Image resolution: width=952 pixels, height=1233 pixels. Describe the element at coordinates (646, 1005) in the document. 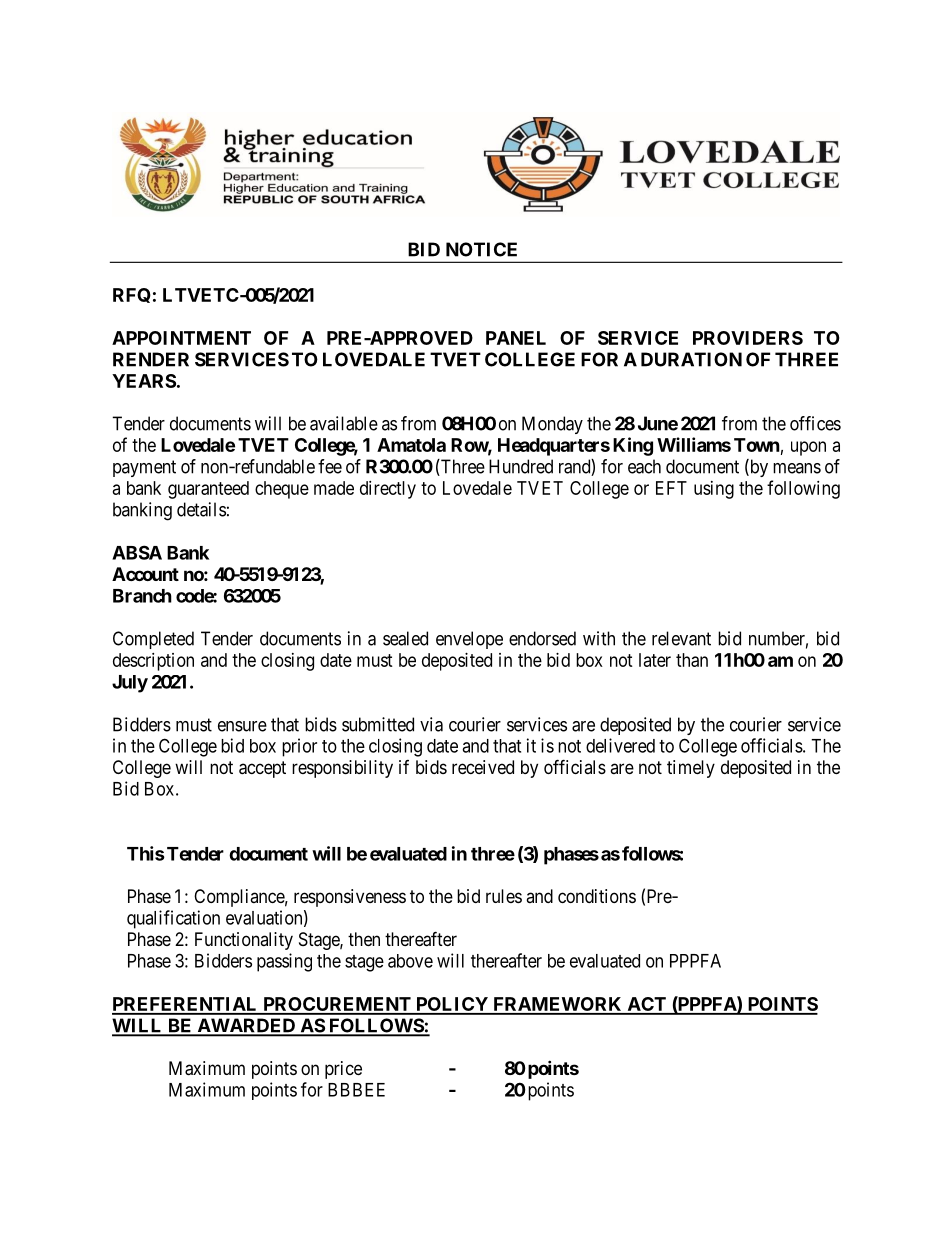

I see `ACT` at that location.
